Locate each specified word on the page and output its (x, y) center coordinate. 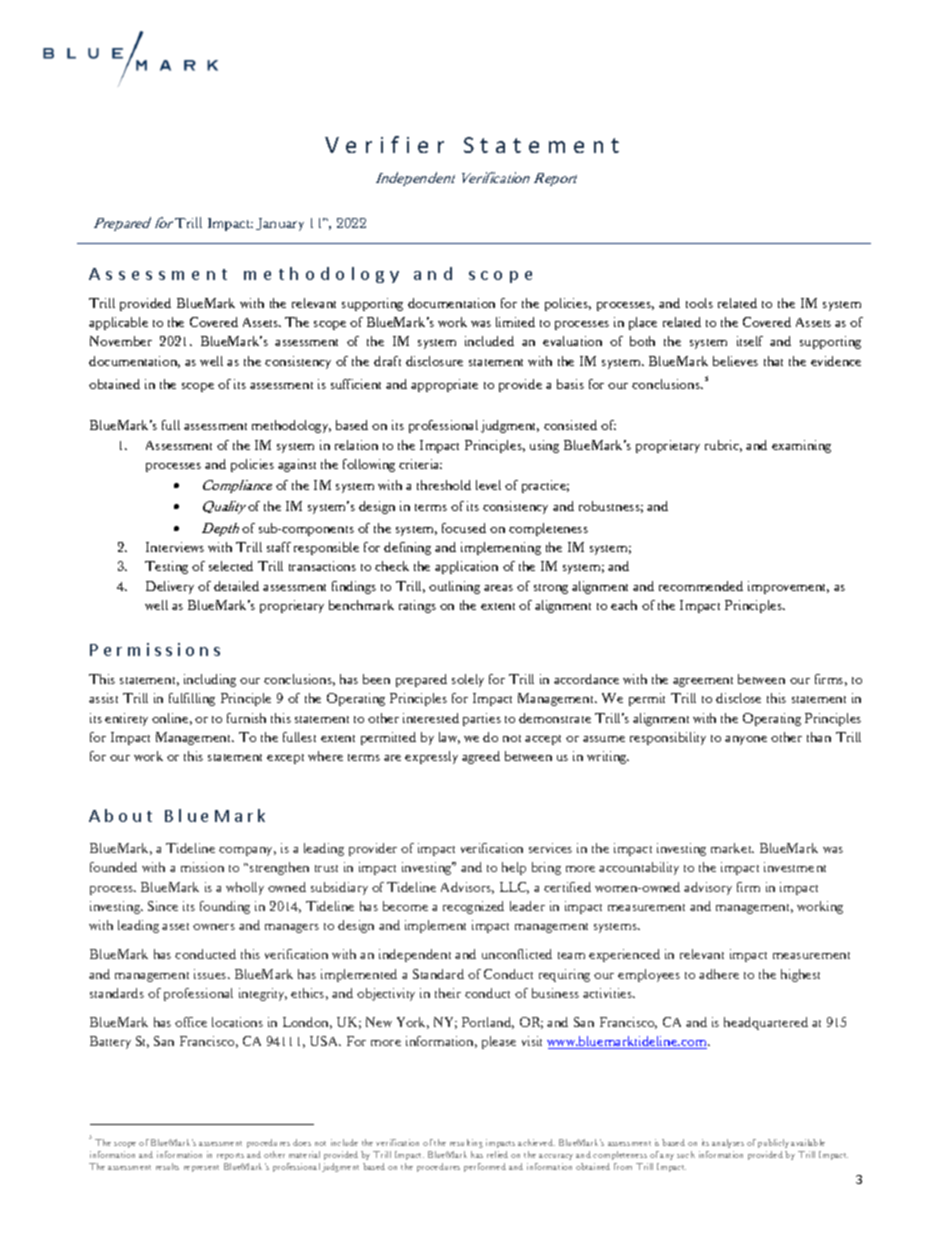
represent (201, 1168)
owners (214, 927)
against (297, 465)
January (280, 224)
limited (515, 322)
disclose (738, 698)
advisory (708, 888)
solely (468, 680)
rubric (723, 446)
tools (699, 303)
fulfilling (192, 699)
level (488, 485)
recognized (473, 907)
